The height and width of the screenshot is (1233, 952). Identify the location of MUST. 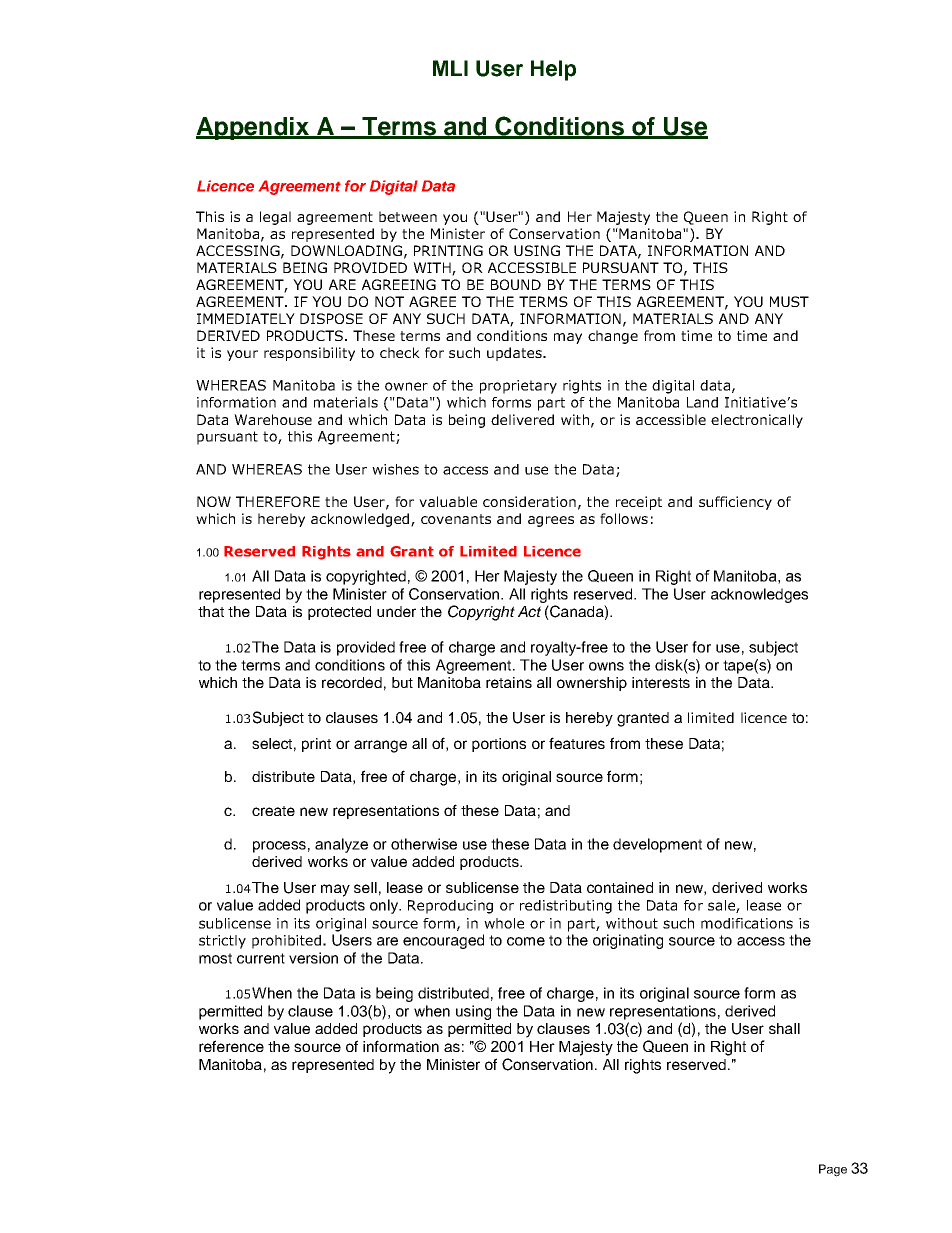
(789, 301).
